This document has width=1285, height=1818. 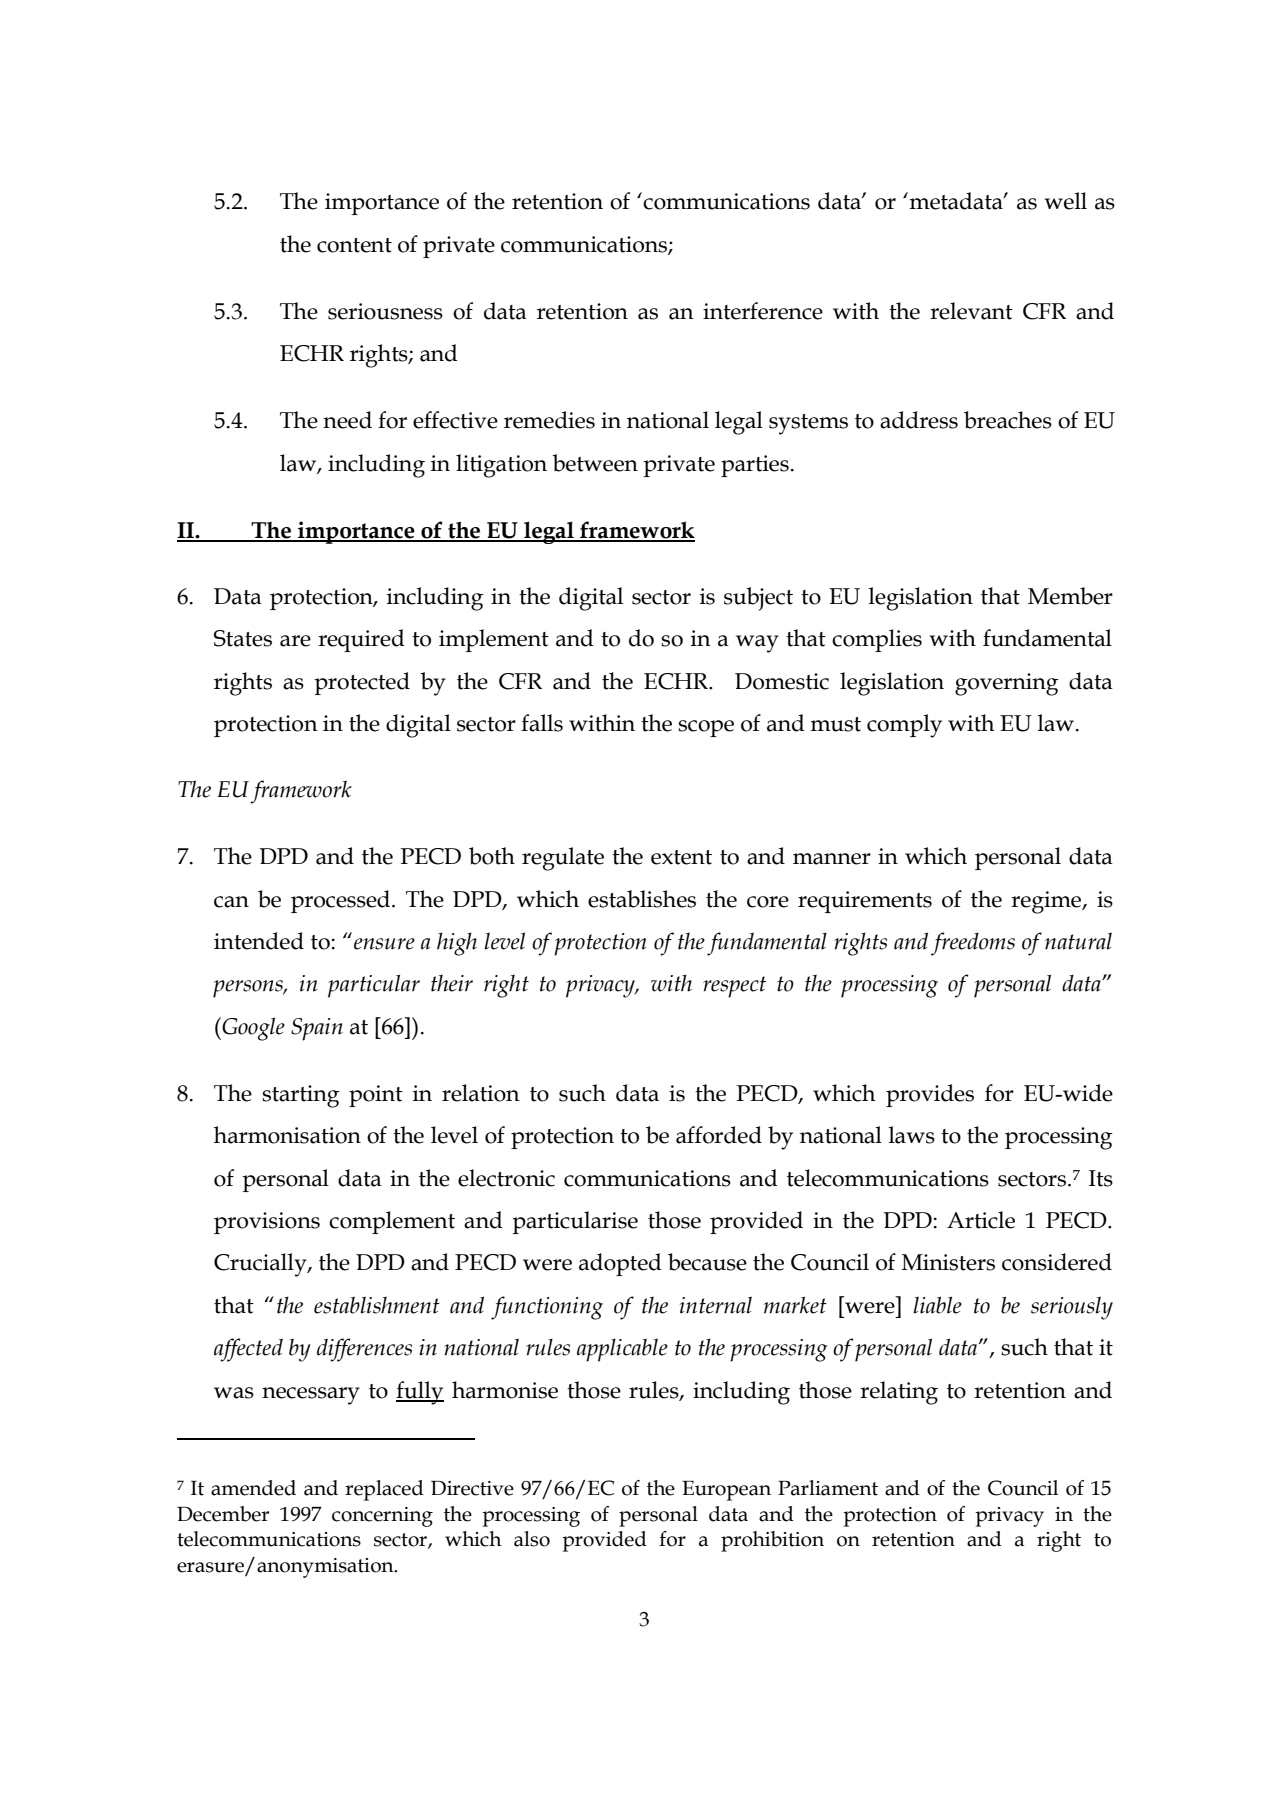 What do you see at coordinates (763, 311) in the document?
I see `interference` at bounding box center [763, 311].
